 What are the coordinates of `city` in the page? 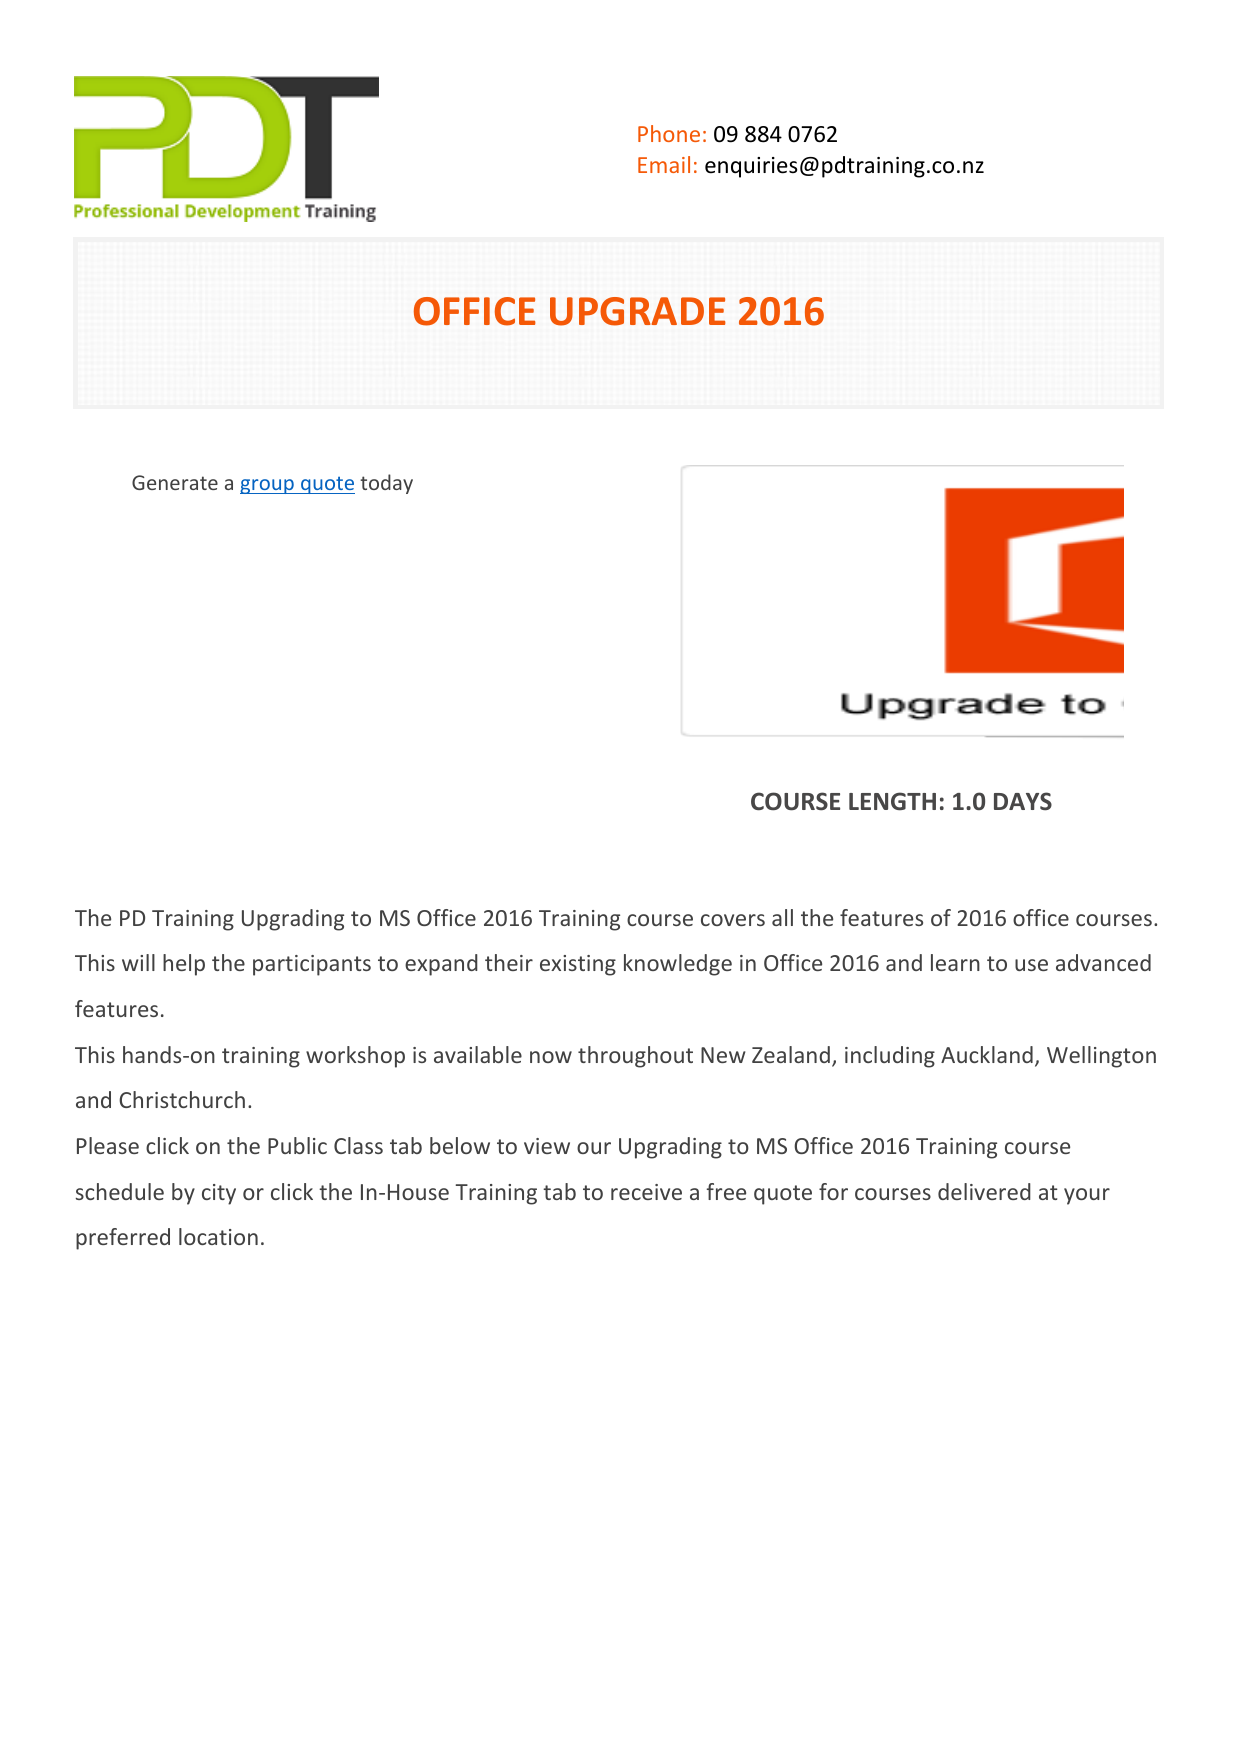 It's located at (219, 1194).
